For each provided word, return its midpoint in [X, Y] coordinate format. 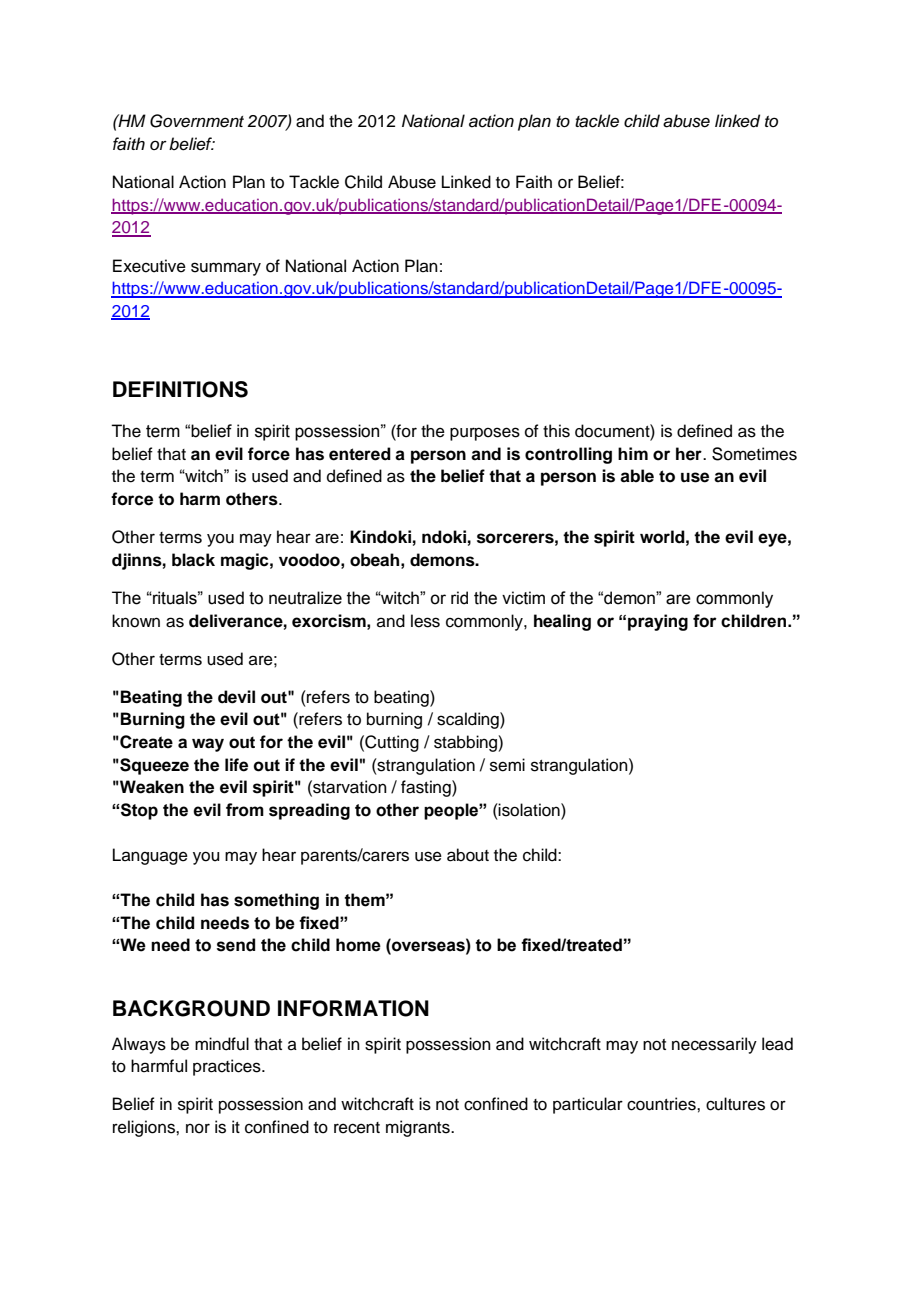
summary [226, 269]
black [193, 560]
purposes [485, 434]
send [236, 945]
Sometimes [754, 454]
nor [198, 1128]
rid [459, 598]
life [236, 765]
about [468, 855]
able [637, 476]
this [556, 431]
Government [197, 121]
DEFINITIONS [180, 389]
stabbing [466, 743]
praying [658, 622]
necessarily [714, 1045]
